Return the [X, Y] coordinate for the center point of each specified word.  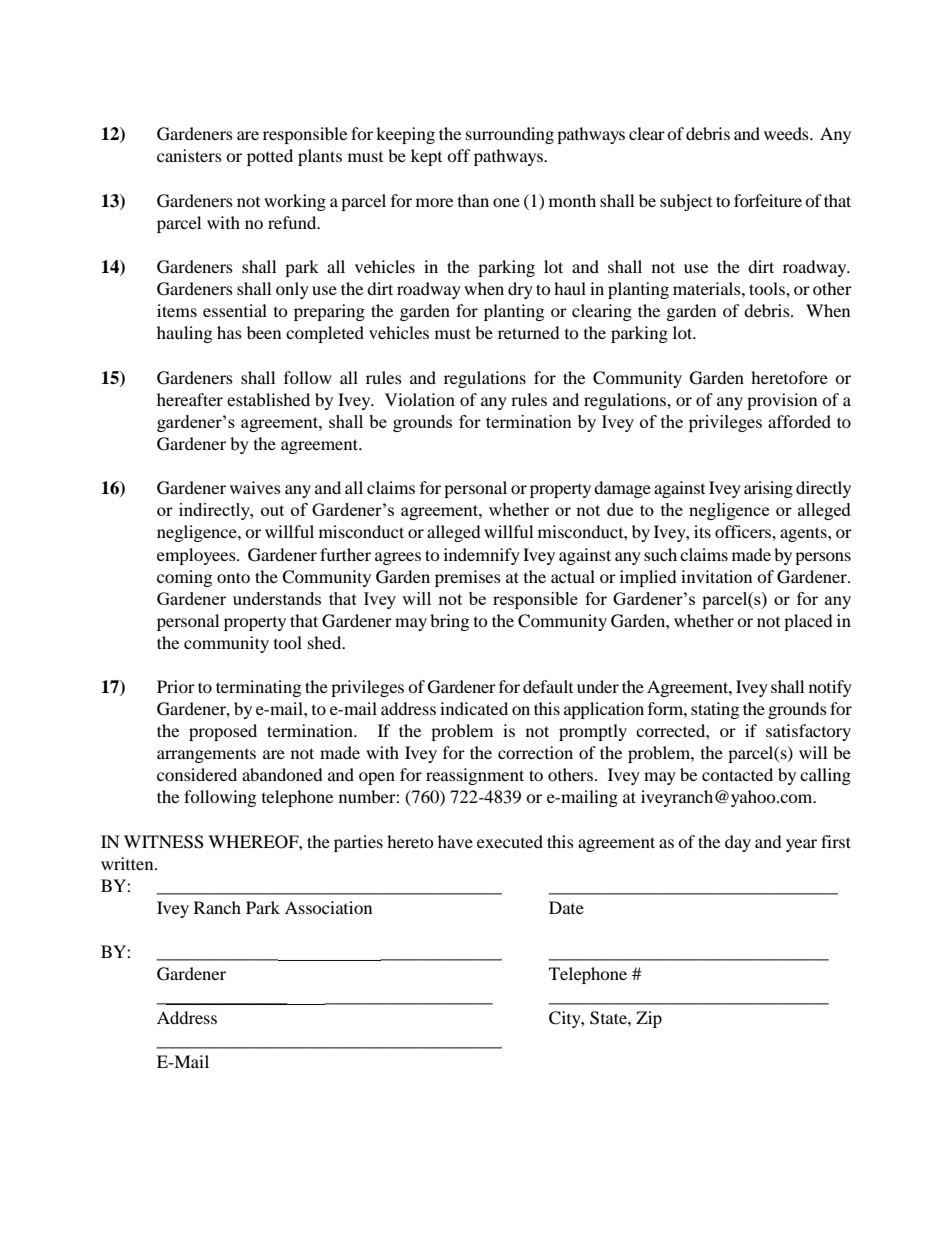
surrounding [510, 135]
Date [566, 907]
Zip [649, 1019]
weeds [787, 133]
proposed [223, 732]
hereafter [190, 399]
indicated [474, 708]
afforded [799, 421]
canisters [189, 155]
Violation [420, 399]
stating [715, 710]
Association [328, 907]
